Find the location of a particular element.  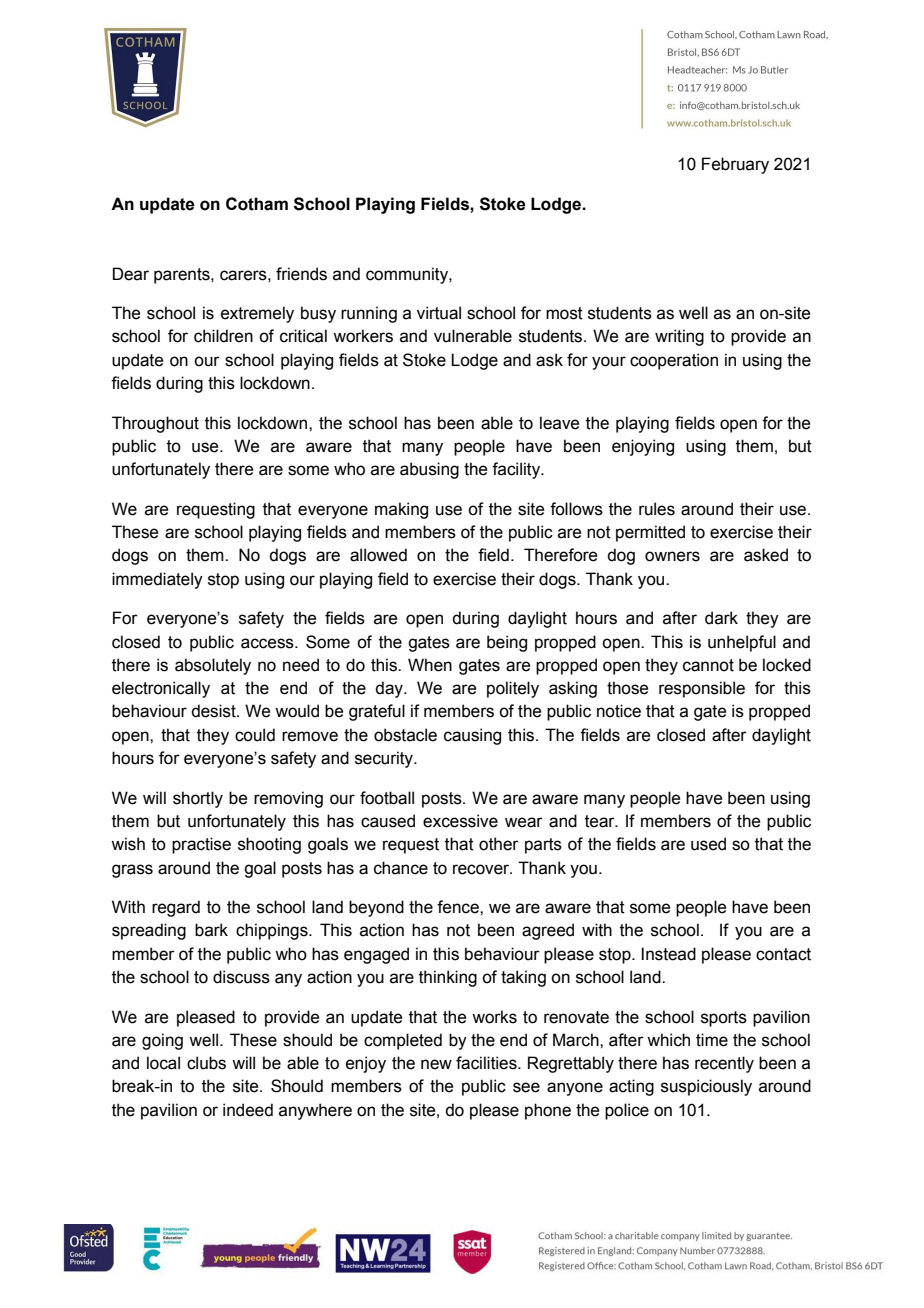

dark is located at coordinates (721, 618).
